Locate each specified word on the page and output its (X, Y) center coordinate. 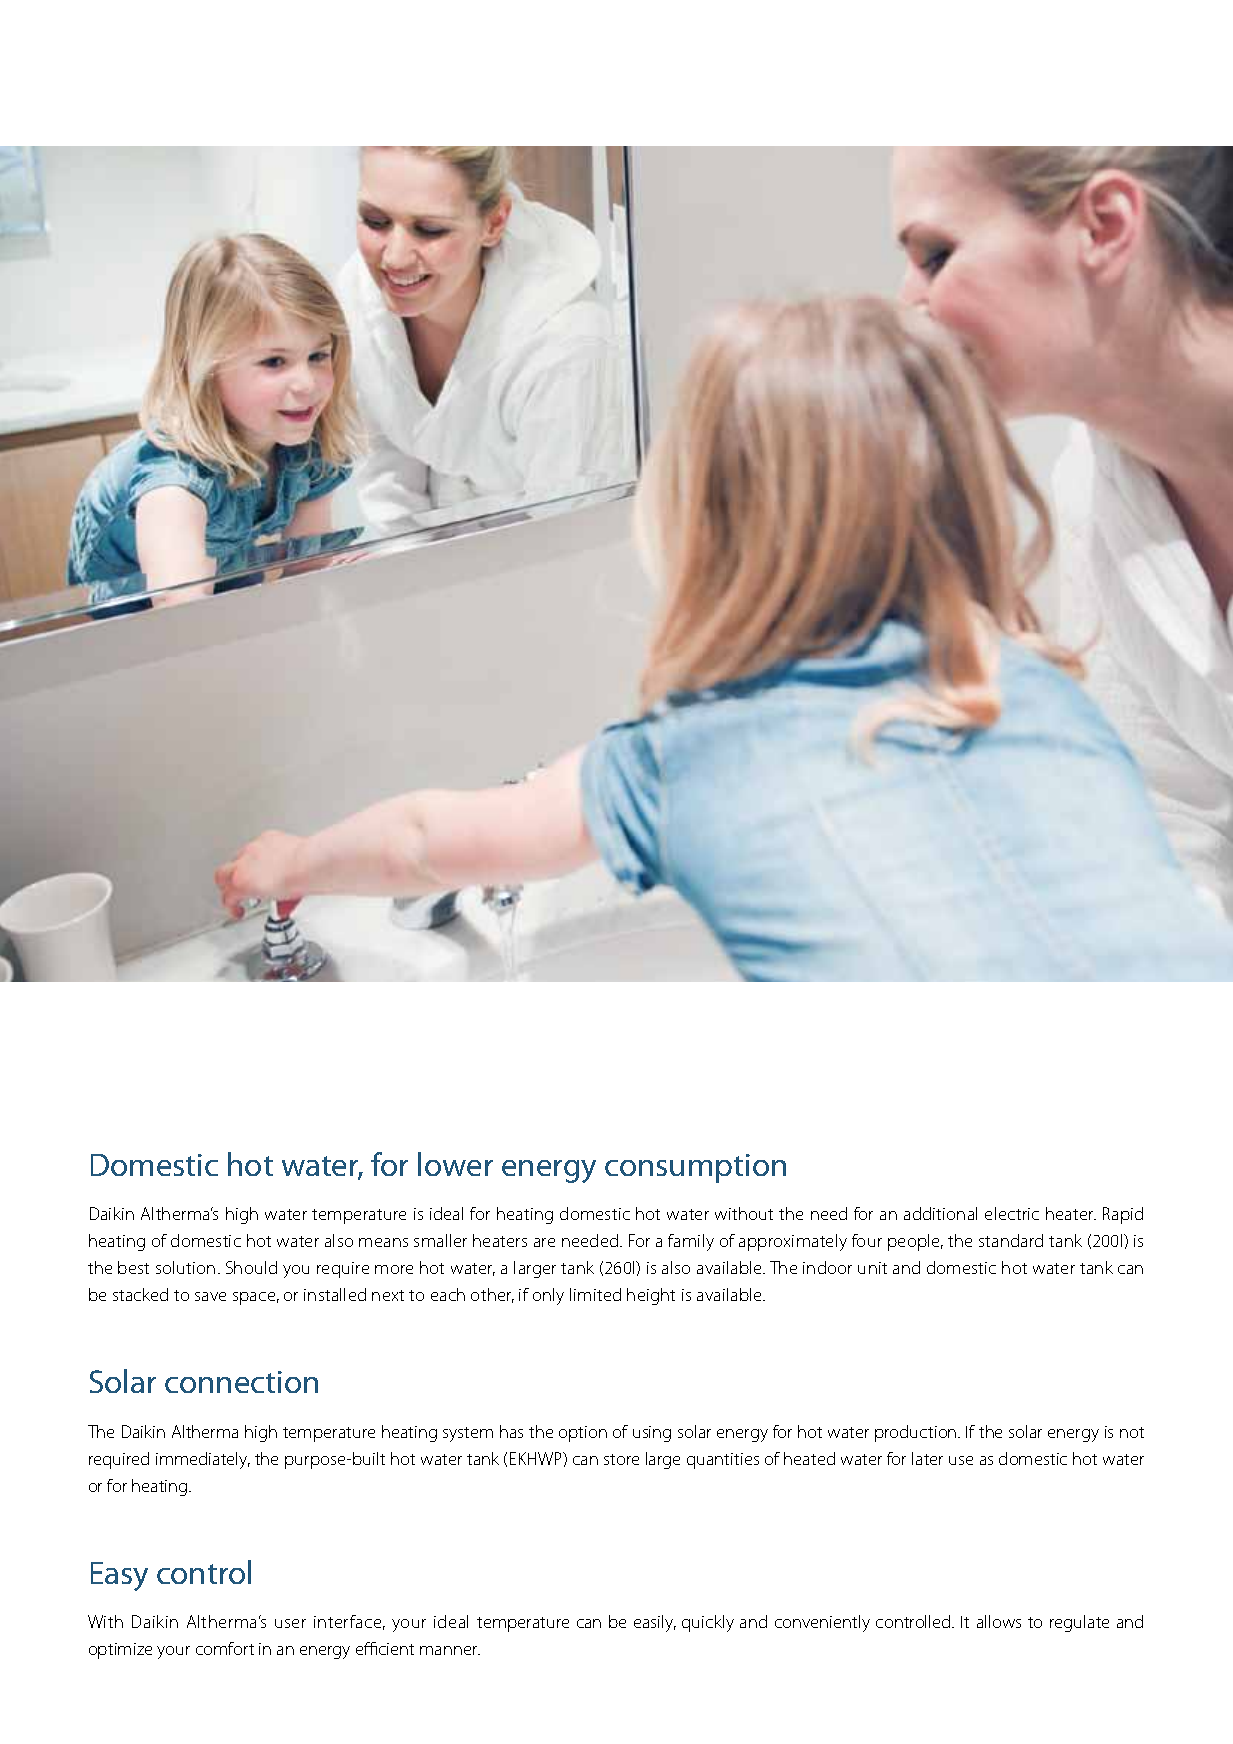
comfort (225, 1648)
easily (655, 1623)
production (917, 1433)
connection (241, 1382)
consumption (695, 1168)
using (652, 1434)
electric (1012, 1213)
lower (455, 1164)
